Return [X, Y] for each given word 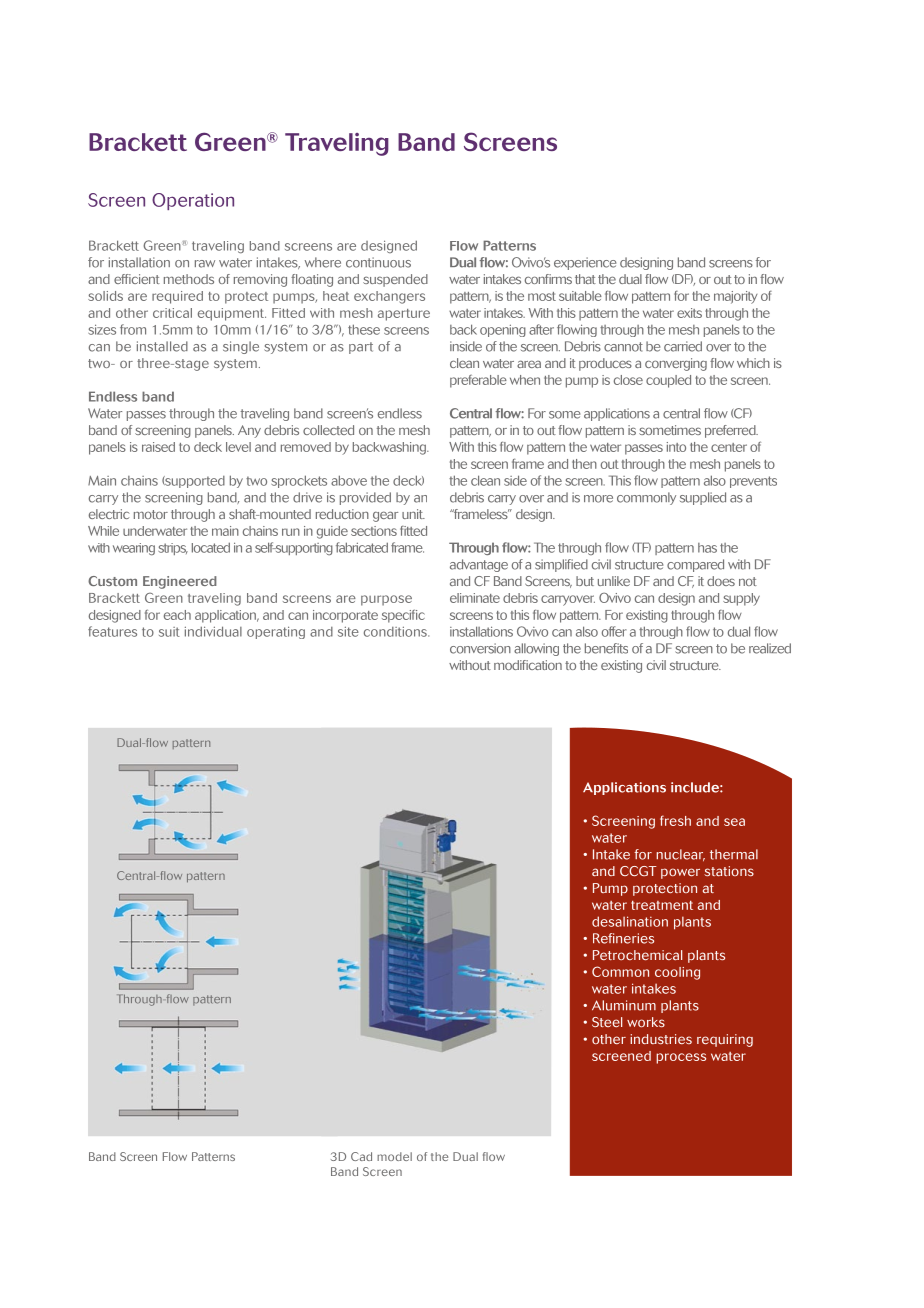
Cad [361, 1156]
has [707, 548]
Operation [193, 201]
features [112, 631]
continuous [378, 262]
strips [173, 549]
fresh [675, 820]
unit [413, 514]
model [394, 1156]
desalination [630, 921]
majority [736, 297]
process [681, 1058]
